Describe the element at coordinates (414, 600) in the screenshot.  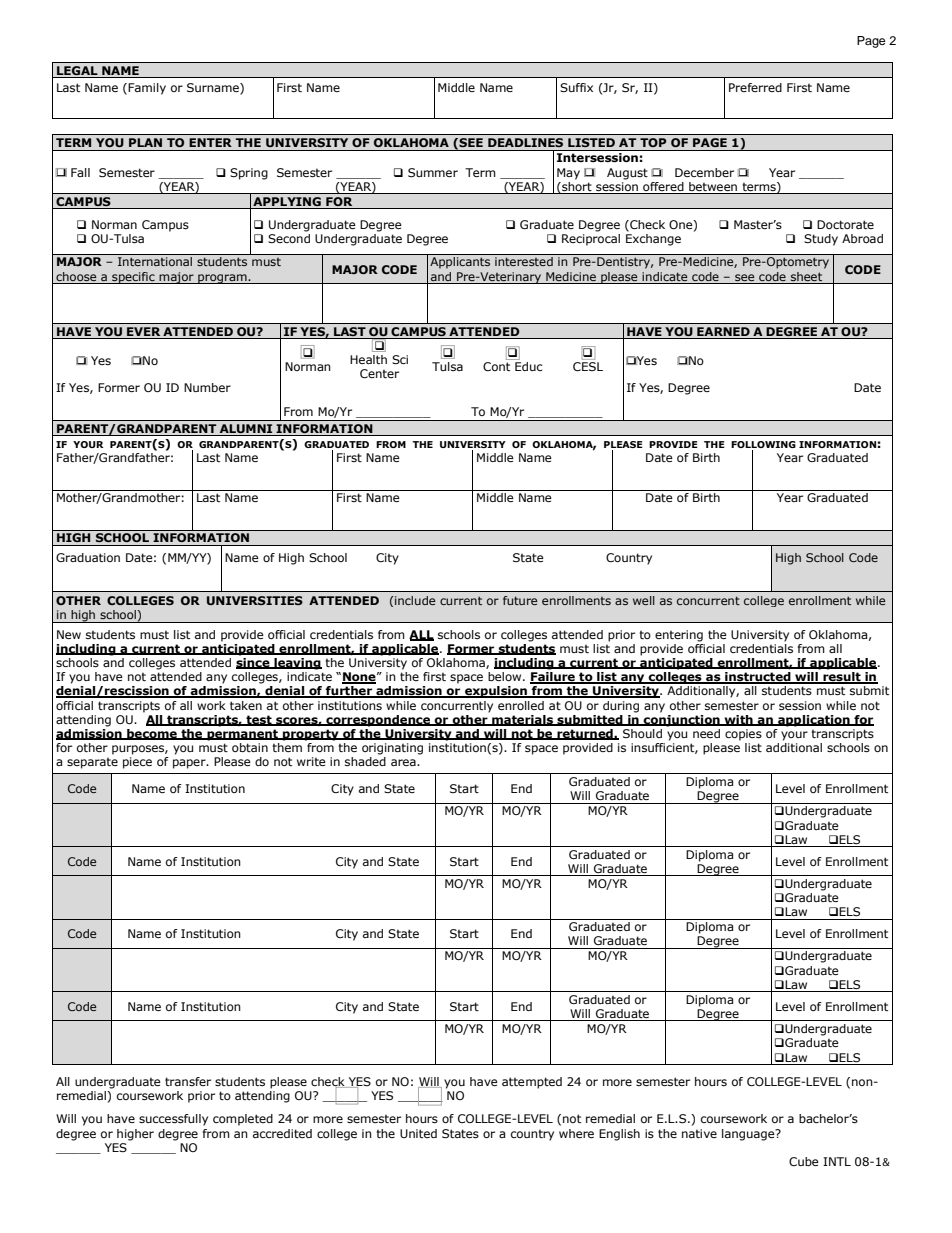
I see `include` at that location.
